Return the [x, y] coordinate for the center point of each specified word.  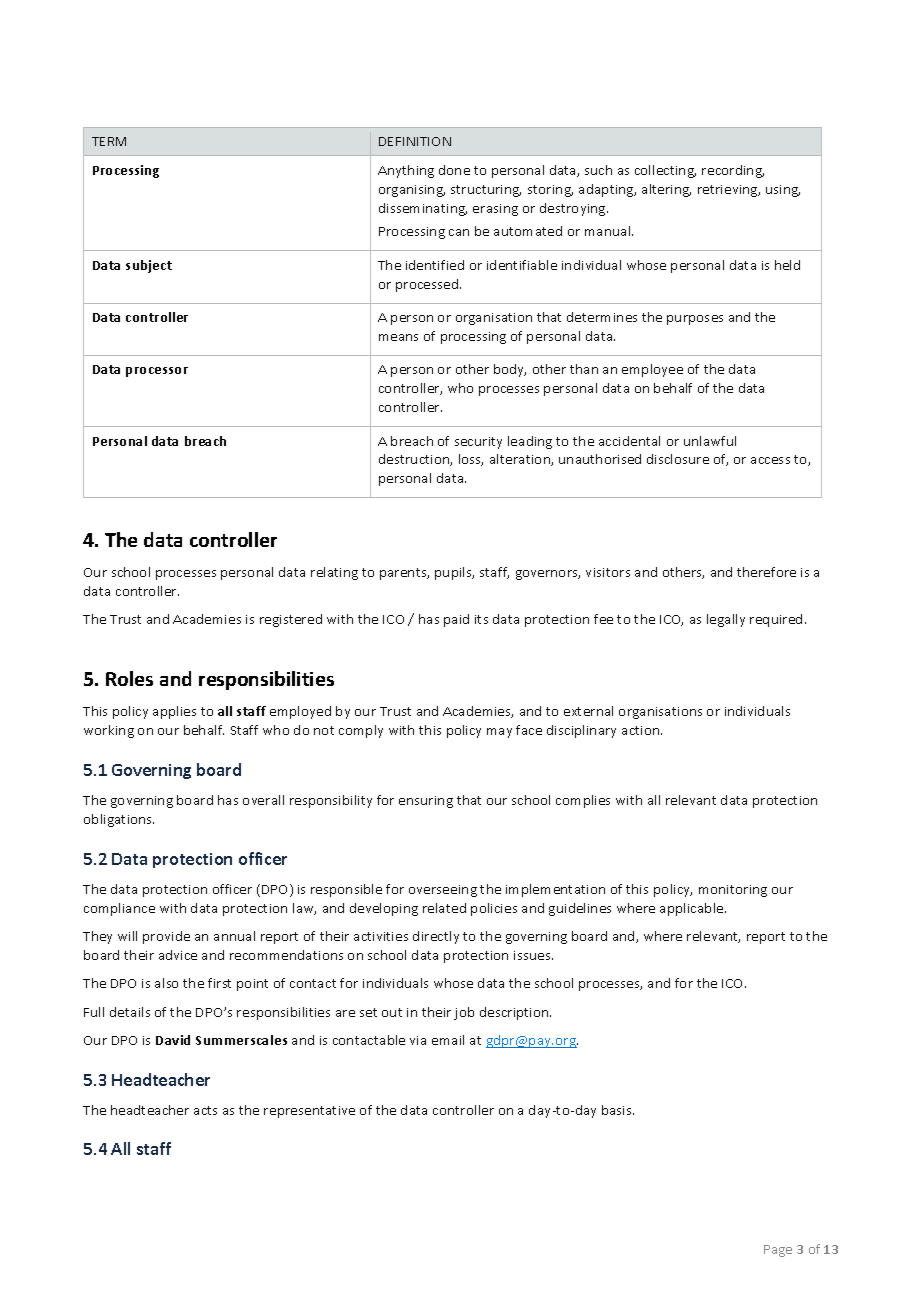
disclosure [678, 459]
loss [471, 460]
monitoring [733, 891]
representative [309, 1112]
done [454, 170]
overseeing [443, 891]
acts [205, 1110]
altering [666, 190]
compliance [119, 909]
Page [778, 1251]
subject [149, 266]
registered [291, 620]
